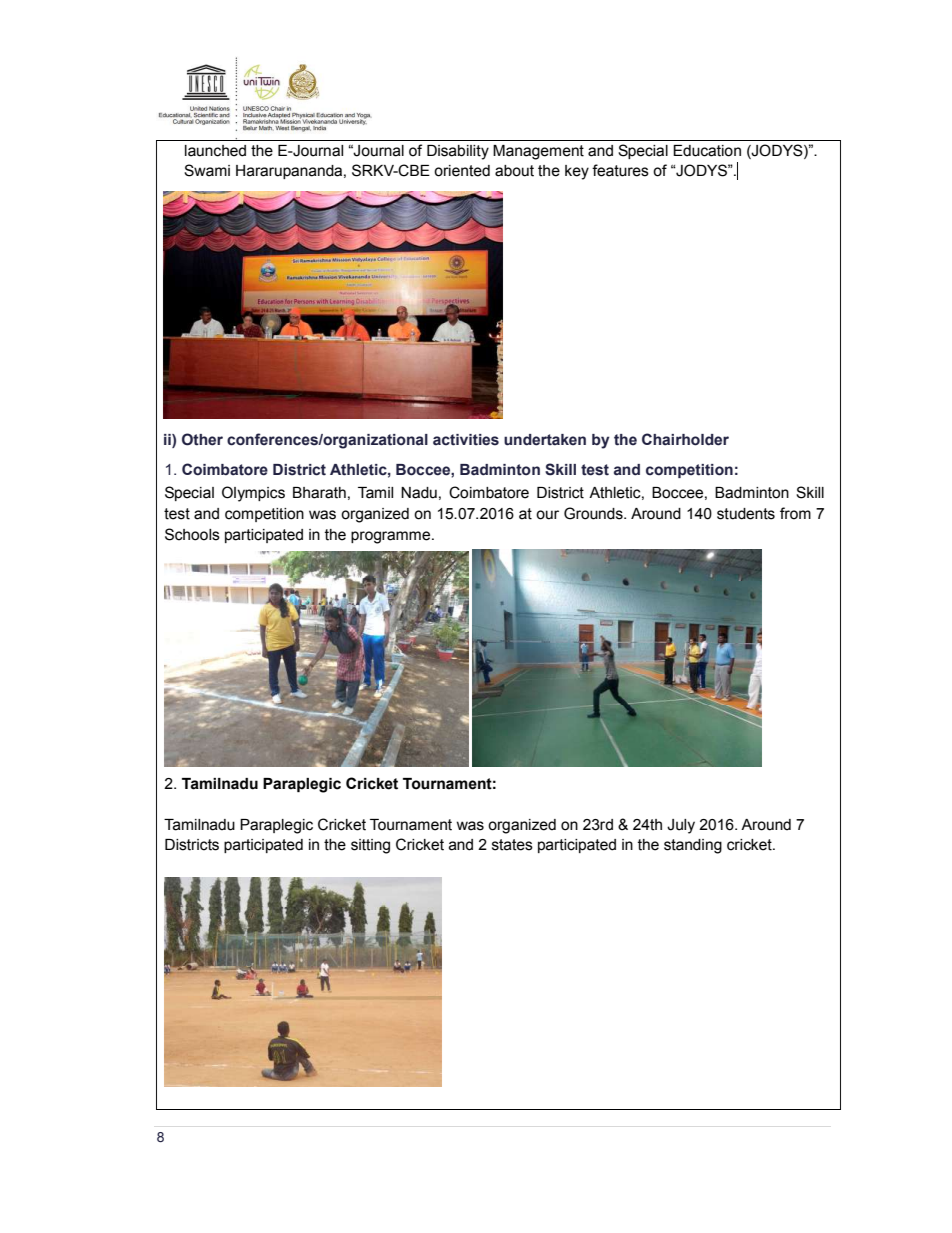 This document has height=1233, width=952. What do you see at coordinates (207, 170) in the document?
I see `Swami` at bounding box center [207, 170].
